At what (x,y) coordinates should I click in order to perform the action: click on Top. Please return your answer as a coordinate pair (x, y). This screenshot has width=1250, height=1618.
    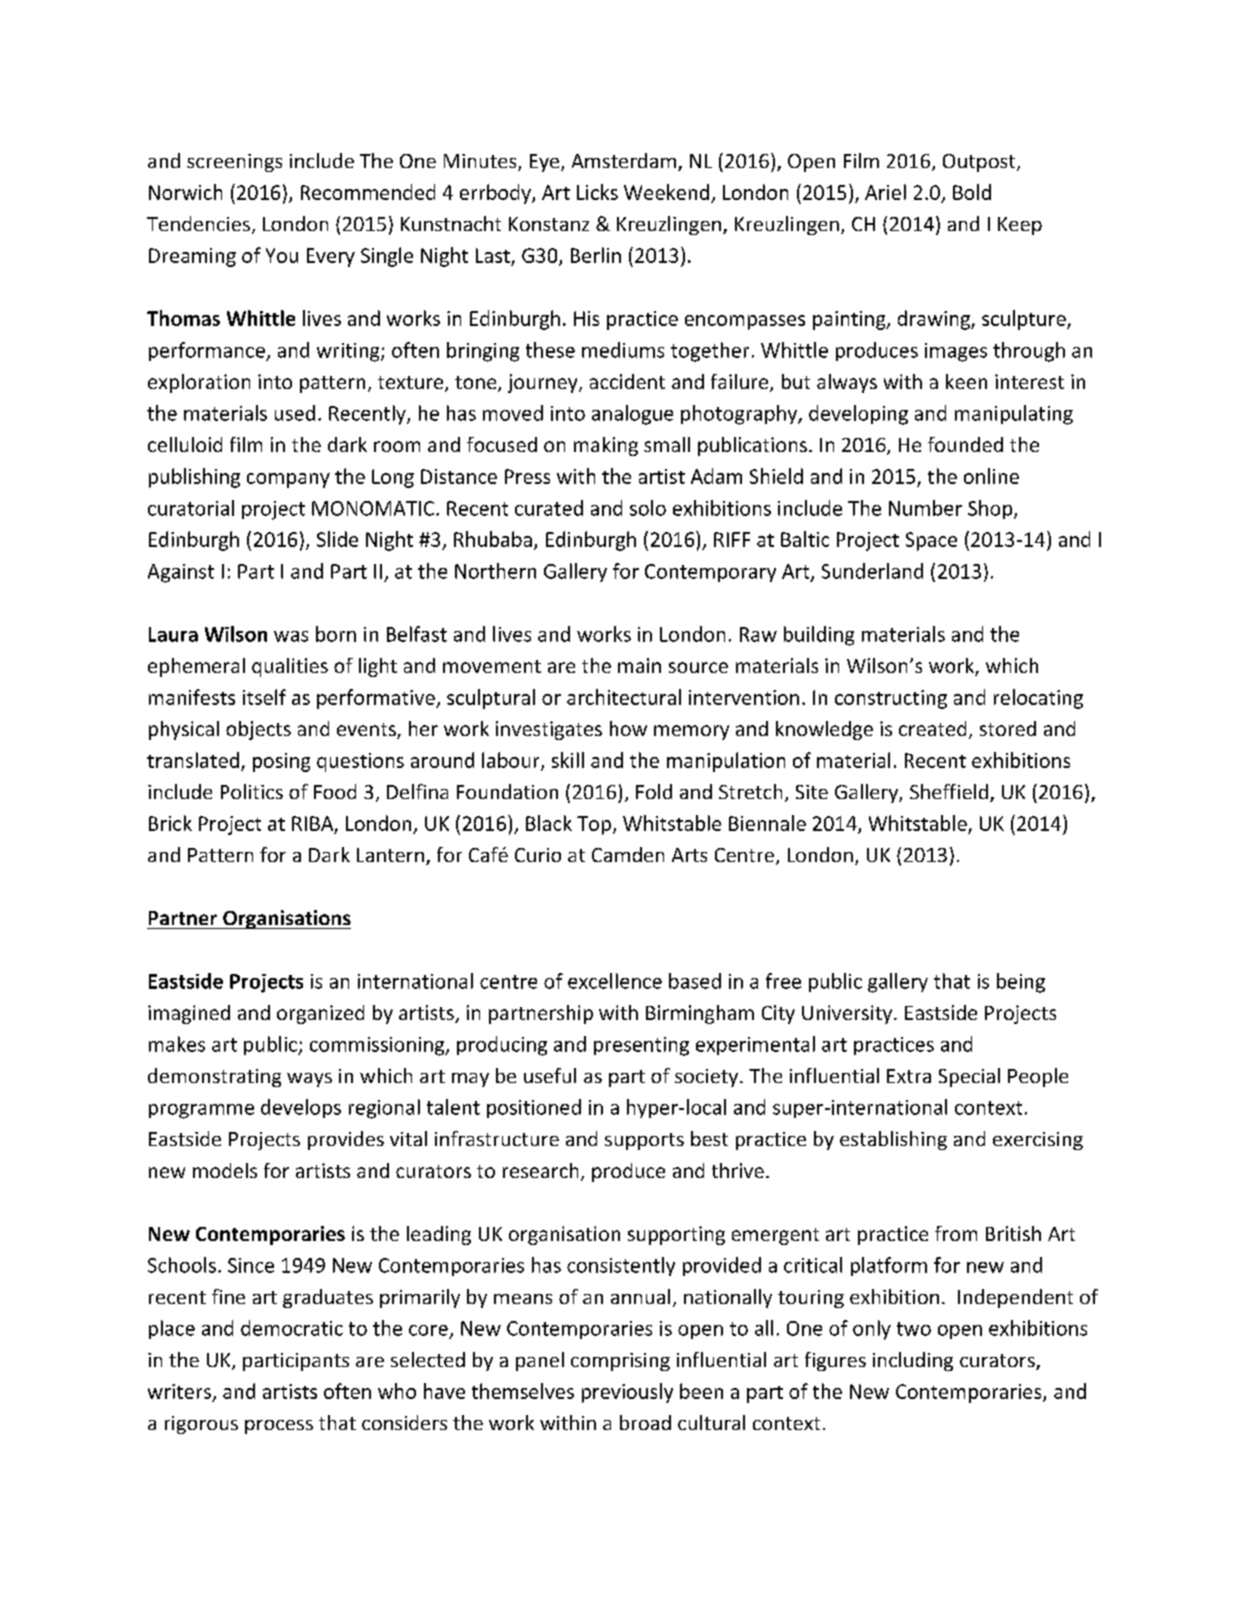
    Looking at the image, I should click on (594, 825).
